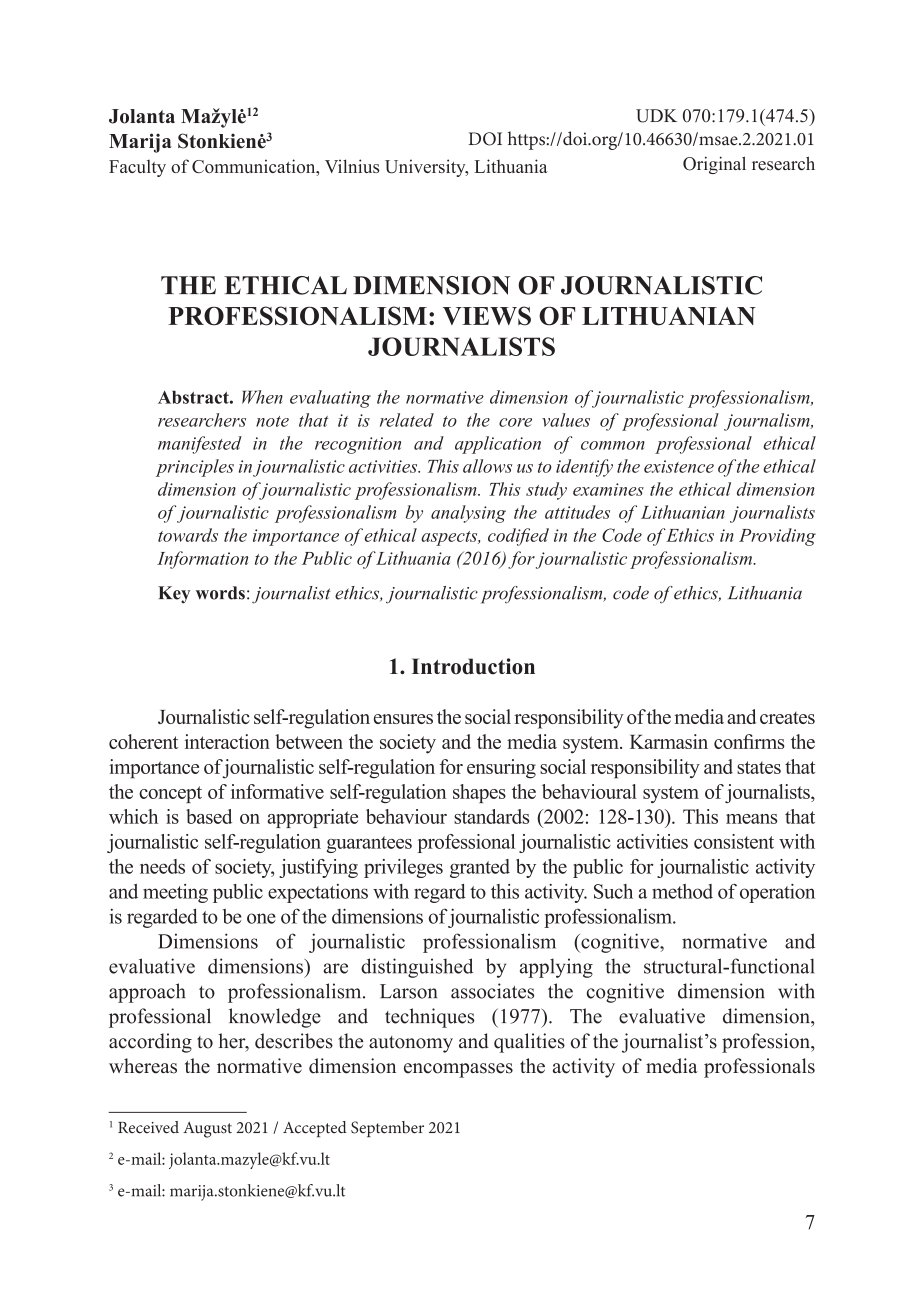 This screenshot has height=1305, width=924. What do you see at coordinates (137, 168) in the screenshot?
I see `Faculty` at bounding box center [137, 168].
